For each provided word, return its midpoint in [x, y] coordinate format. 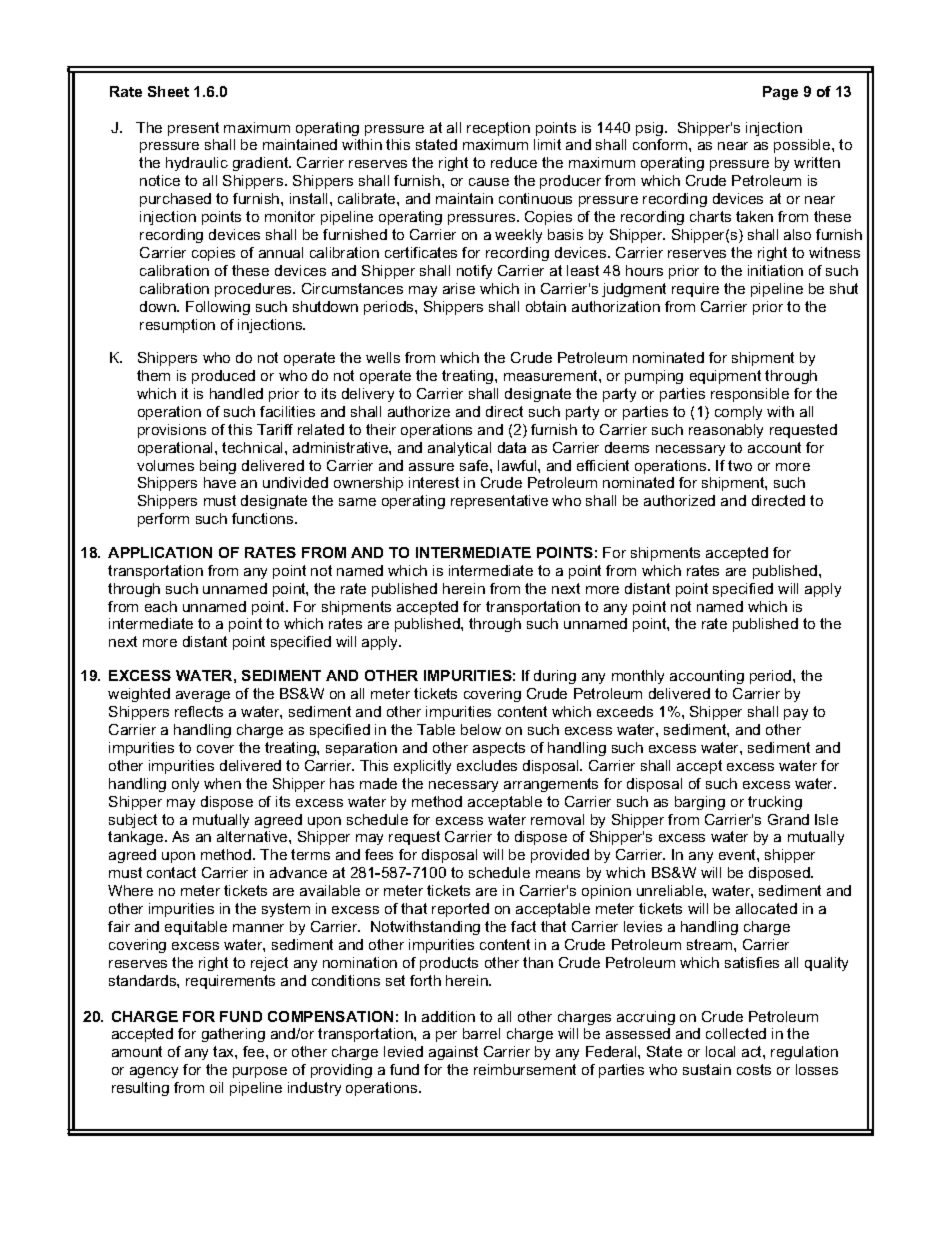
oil [216, 1087]
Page [780, 93]
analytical [459, 449]
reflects [199, 711]
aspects [499, 749]
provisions [172, 431]
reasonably [726, 431]
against [453, 1053]
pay [796, 714]
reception [498, 129]
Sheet [168, 91]
